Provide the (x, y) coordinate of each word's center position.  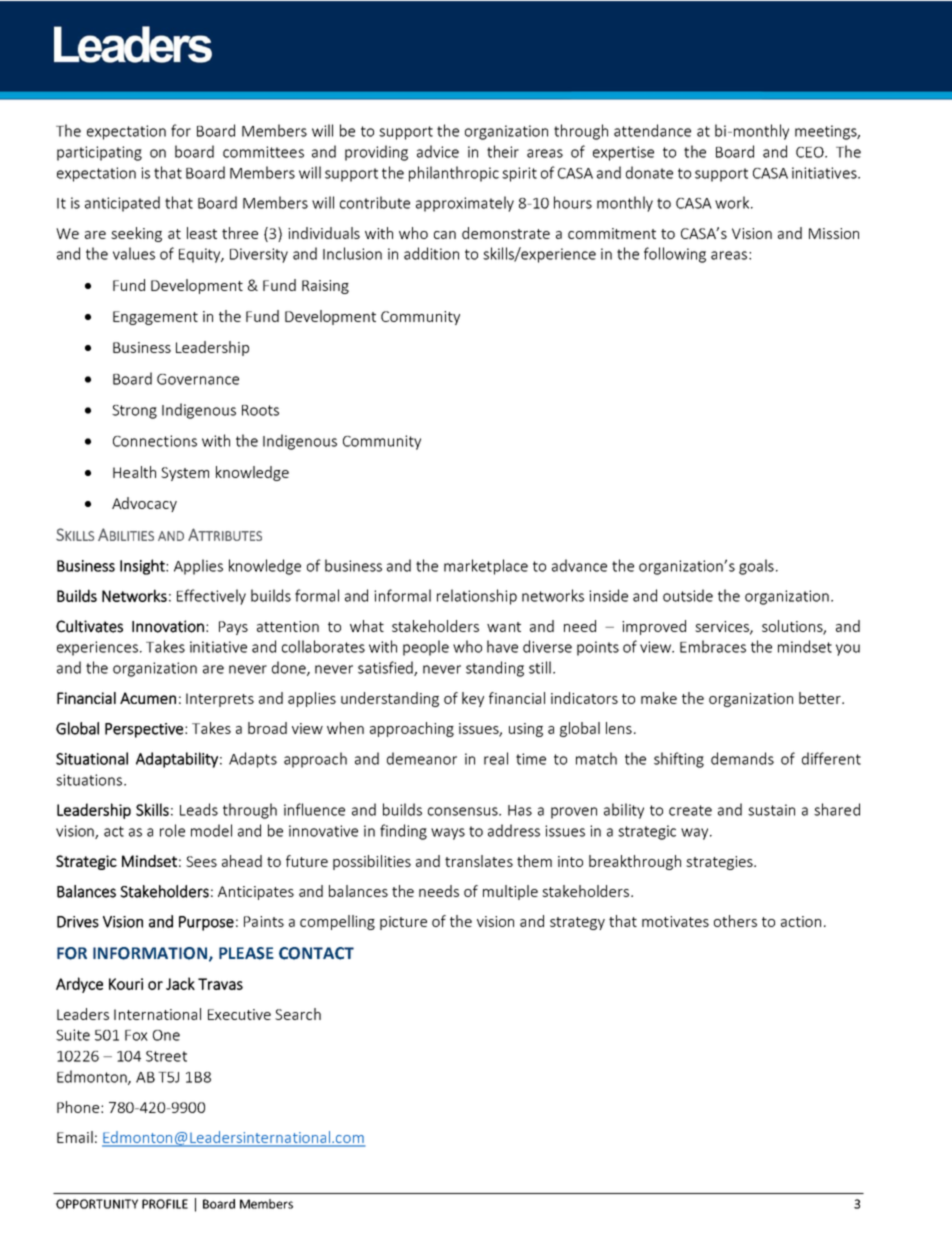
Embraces (713, 646)
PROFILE (165, 1204)
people (426, 648)
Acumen (148, 698)
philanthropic (454, 174)
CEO (811, 152)
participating (99, 153)
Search (298, 1014)
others (735, 921)
